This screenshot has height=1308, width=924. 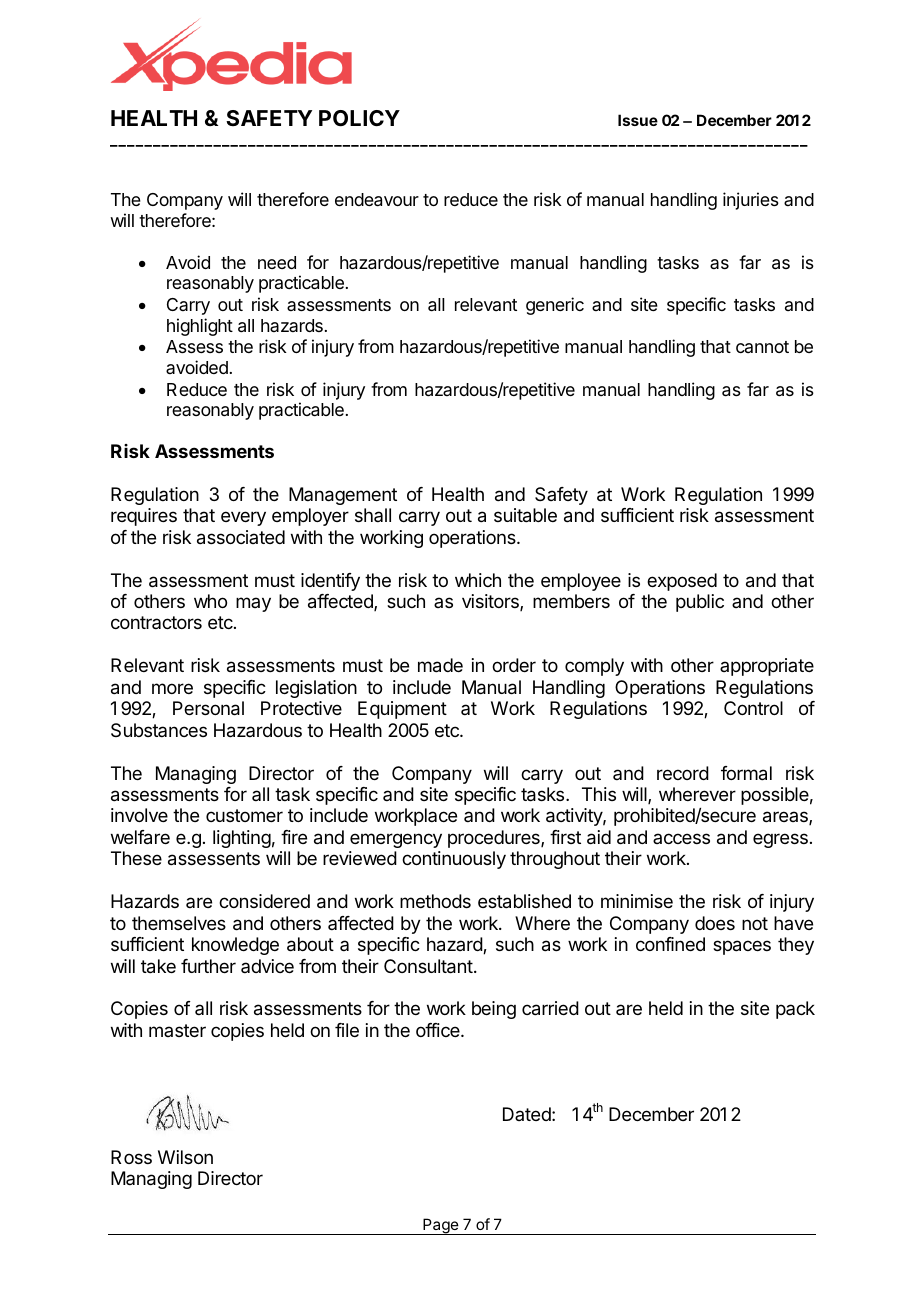 I want to click on highlight, so click(x=200, y=327).
